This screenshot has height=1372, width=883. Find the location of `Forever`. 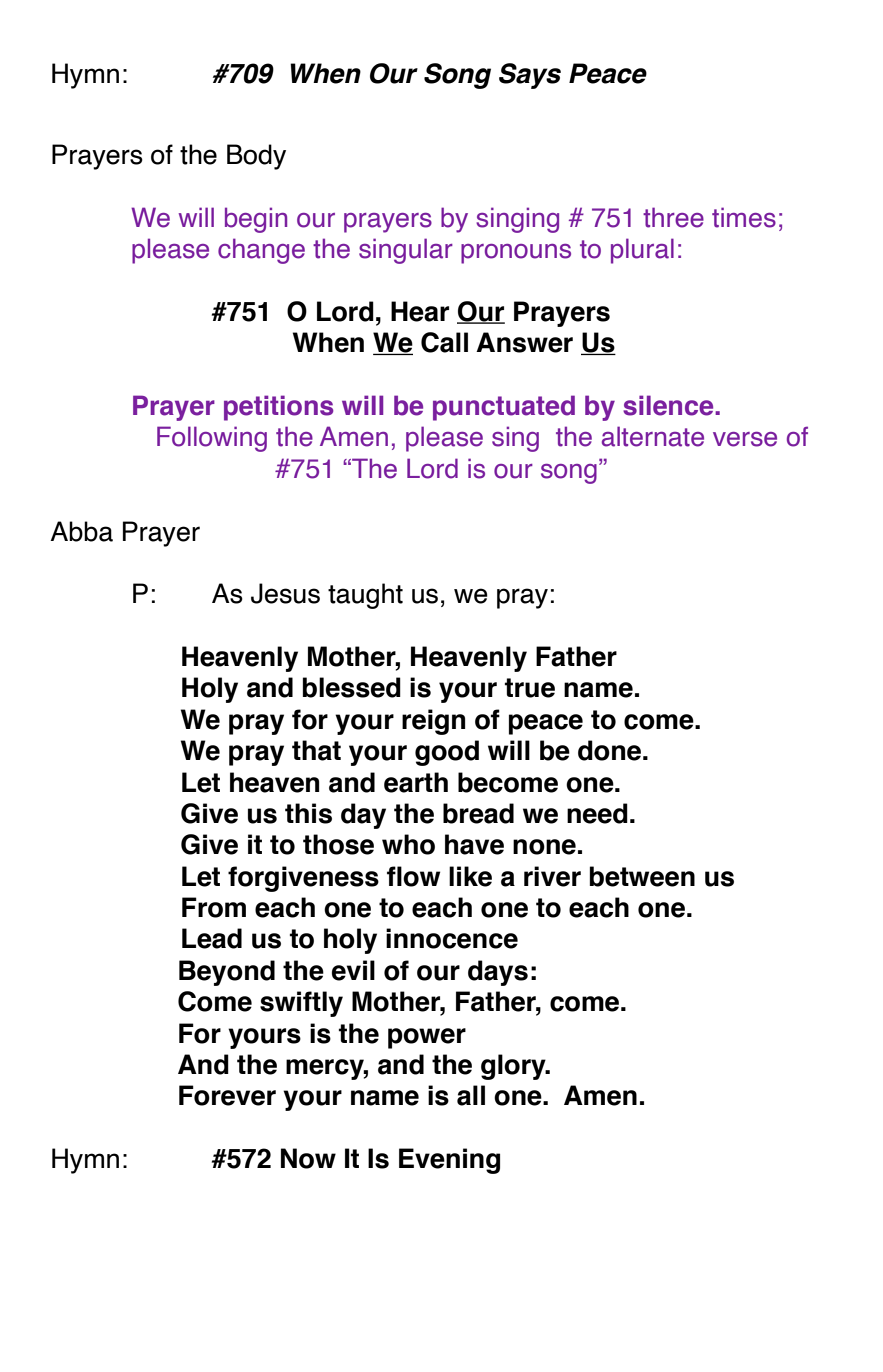

Forever is located at coordinates (227, 1095).
